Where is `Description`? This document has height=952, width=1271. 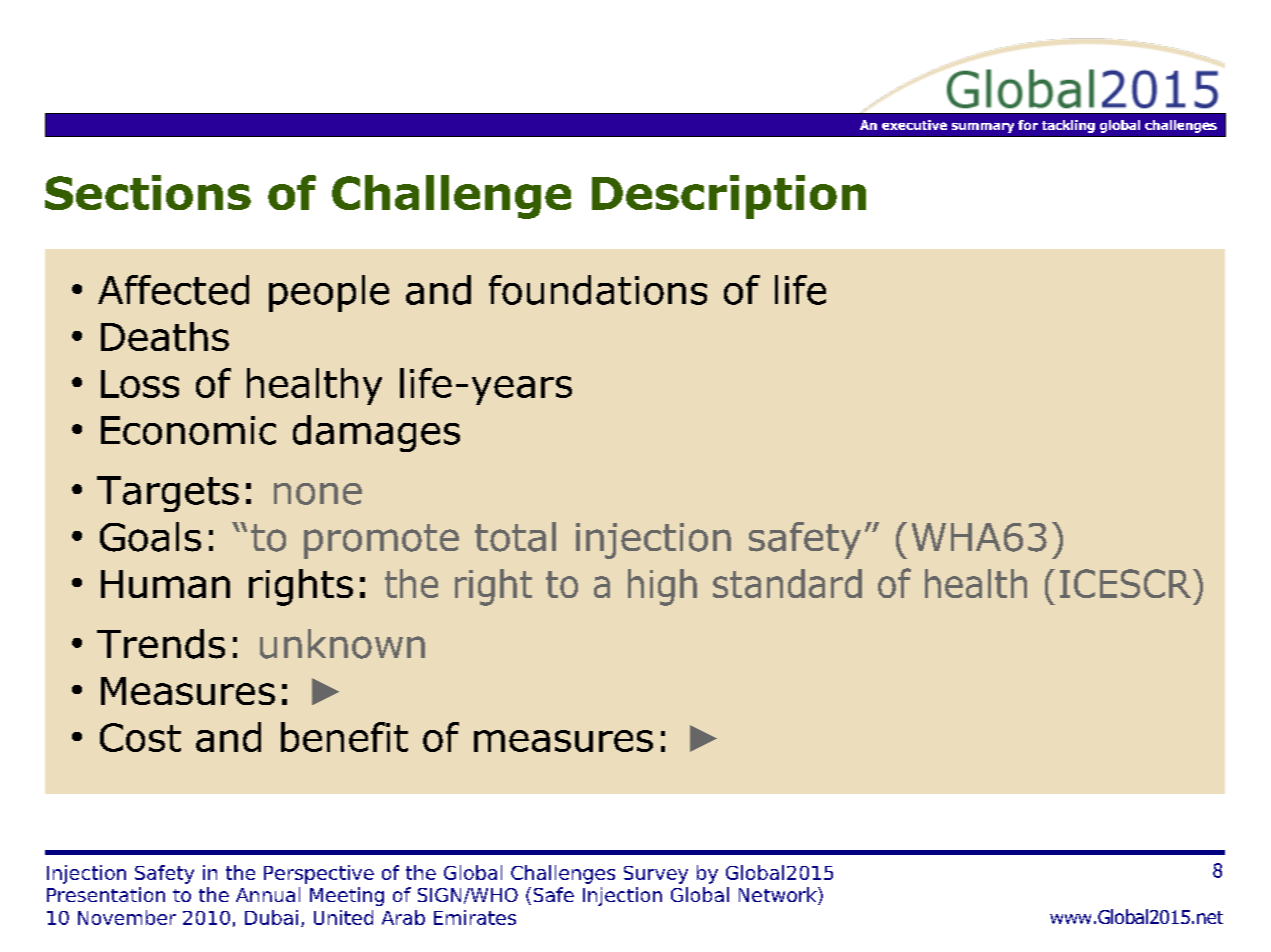 Description is located at coordinates (729, 197).
